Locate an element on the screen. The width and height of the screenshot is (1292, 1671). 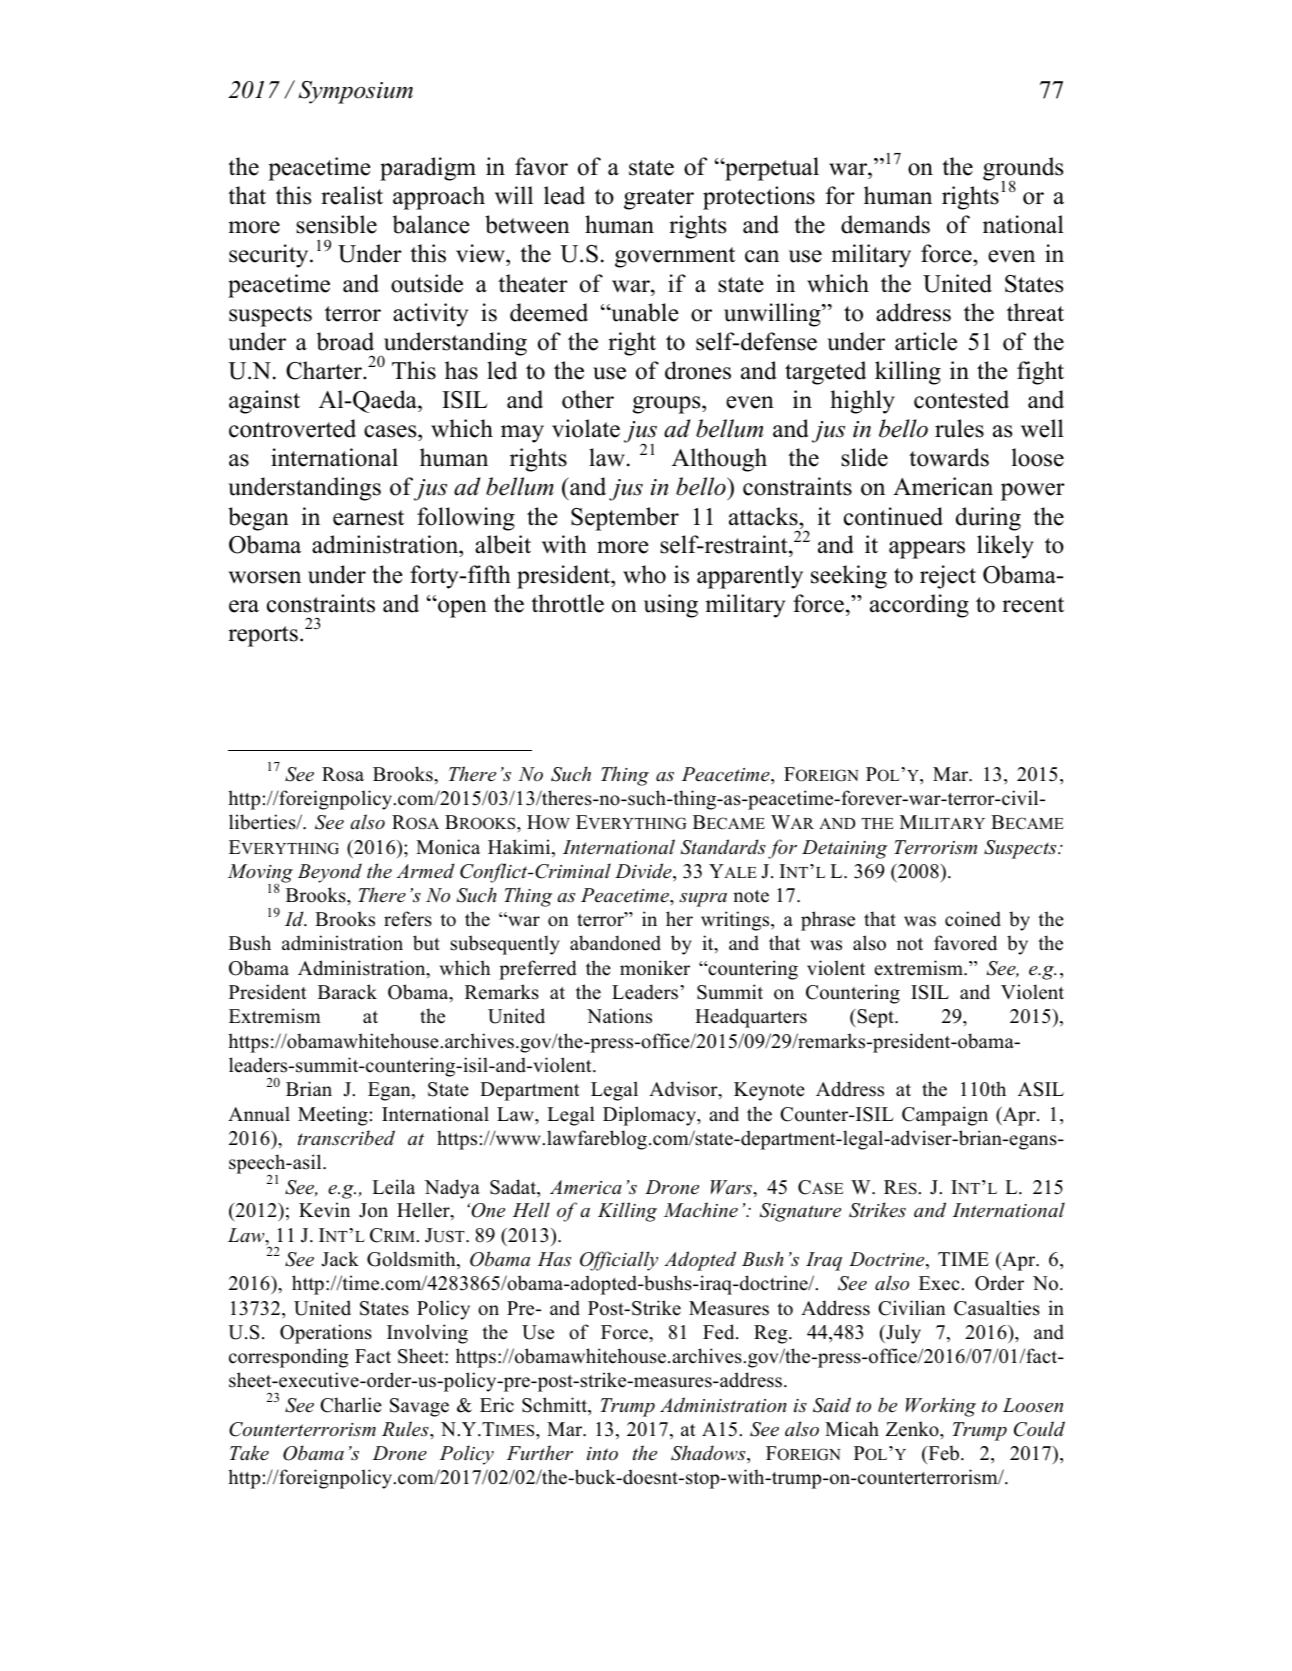
into is located at coordinates (602, 1453).
